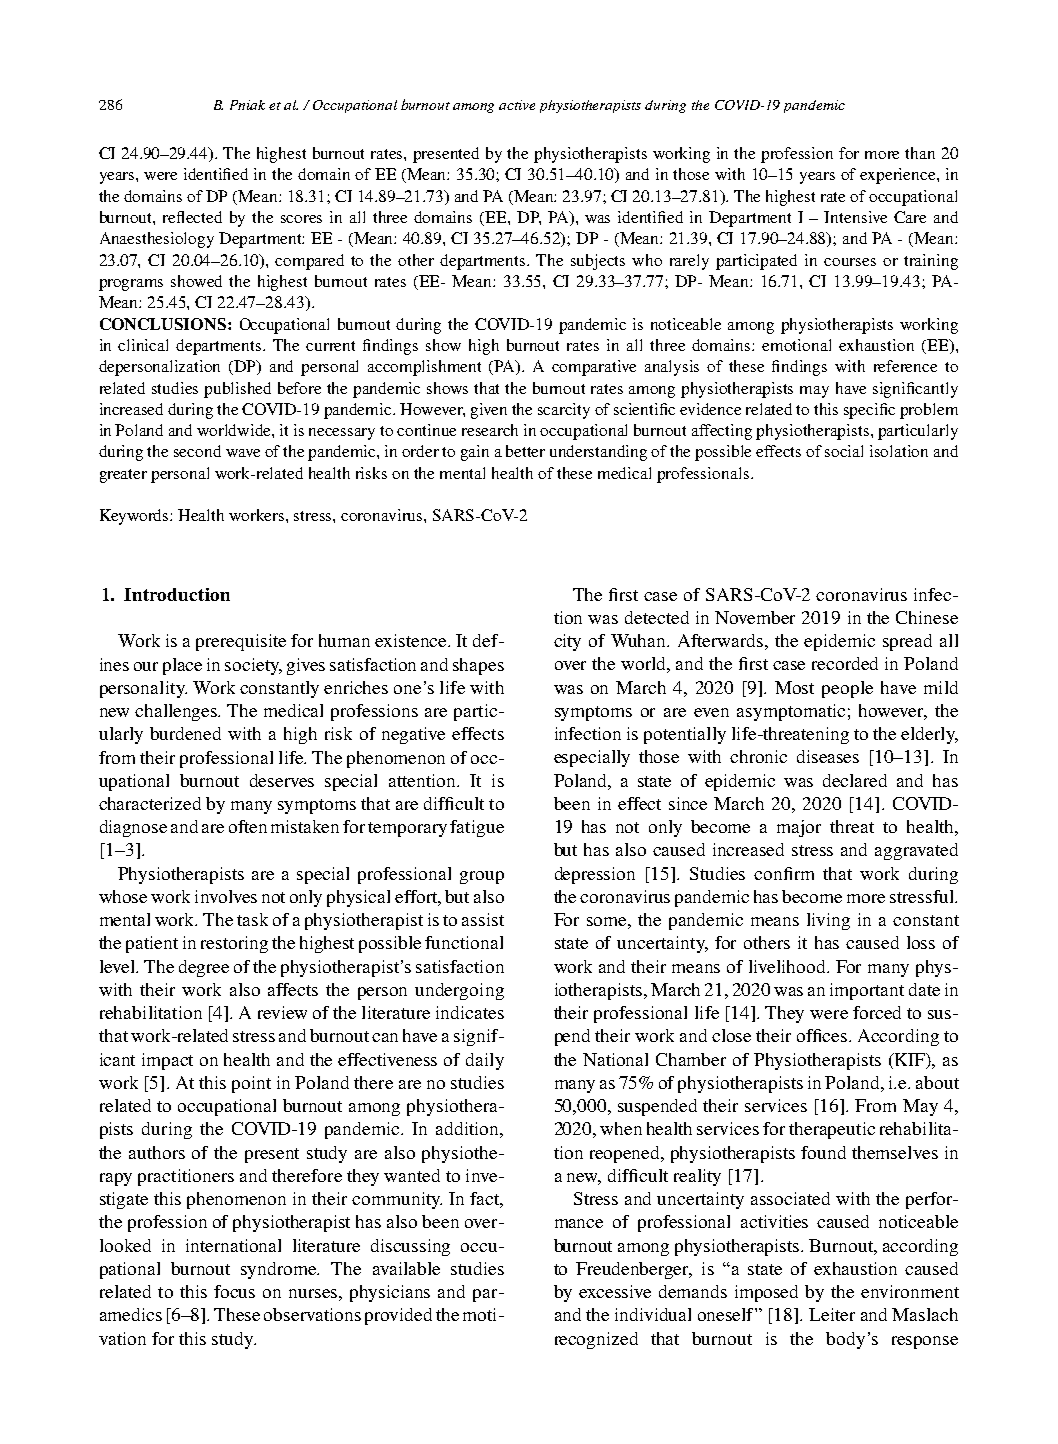 This screenshot has height=1444, width=1058. What do you see at coordinates (899, 176) in the screenshot?
I see `experience` at bounding box center [899, 176].
